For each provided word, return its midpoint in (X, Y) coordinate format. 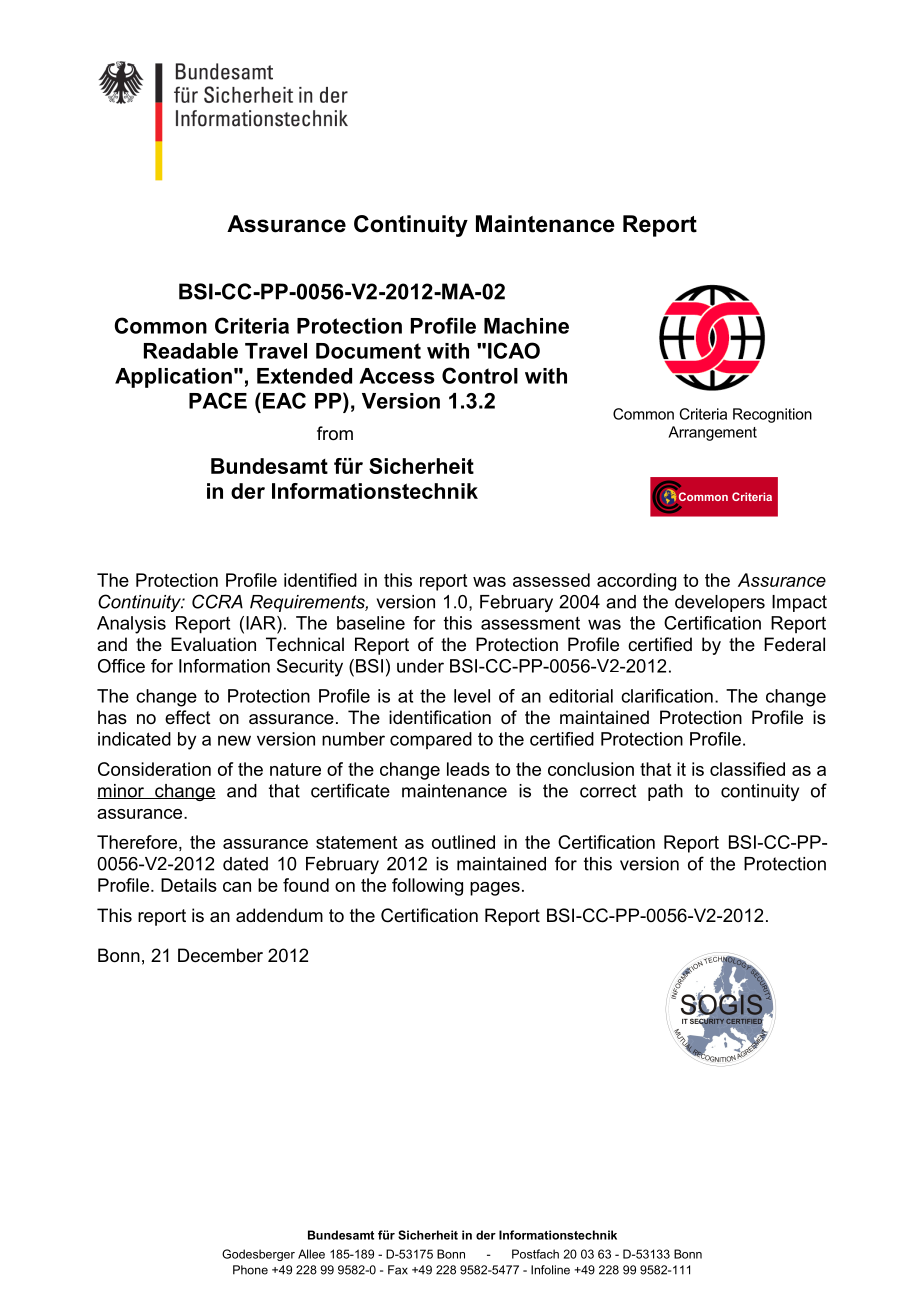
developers (720, 603)
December (220, 955)
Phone (250, 1270)
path (665, 792)
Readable (191, 351)
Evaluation (213, 644)
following (427, 887)
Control (480, 375)
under (420, 666)
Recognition (772, 415)
